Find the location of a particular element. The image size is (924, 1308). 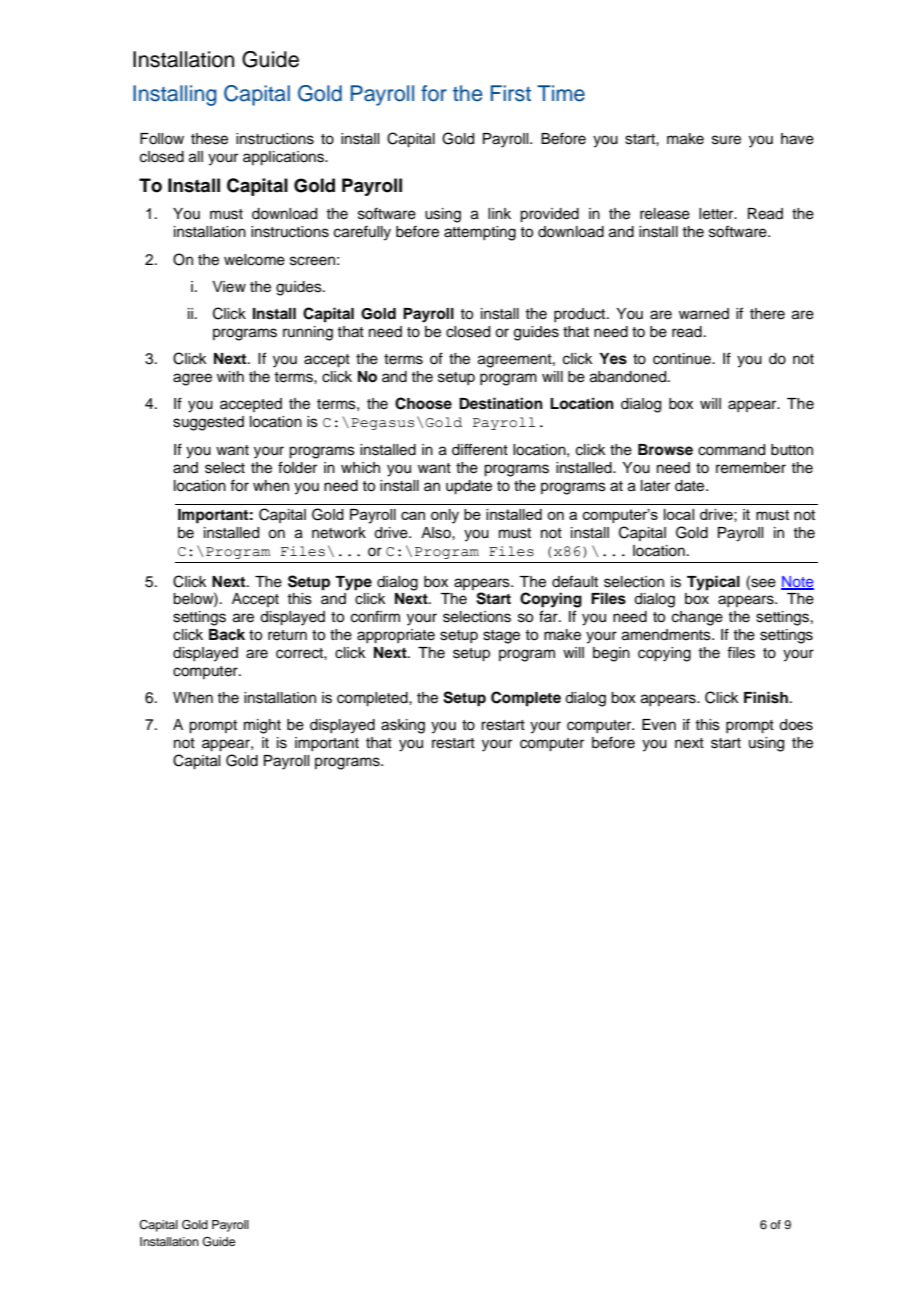

only is located at coordinates (445, 516).
